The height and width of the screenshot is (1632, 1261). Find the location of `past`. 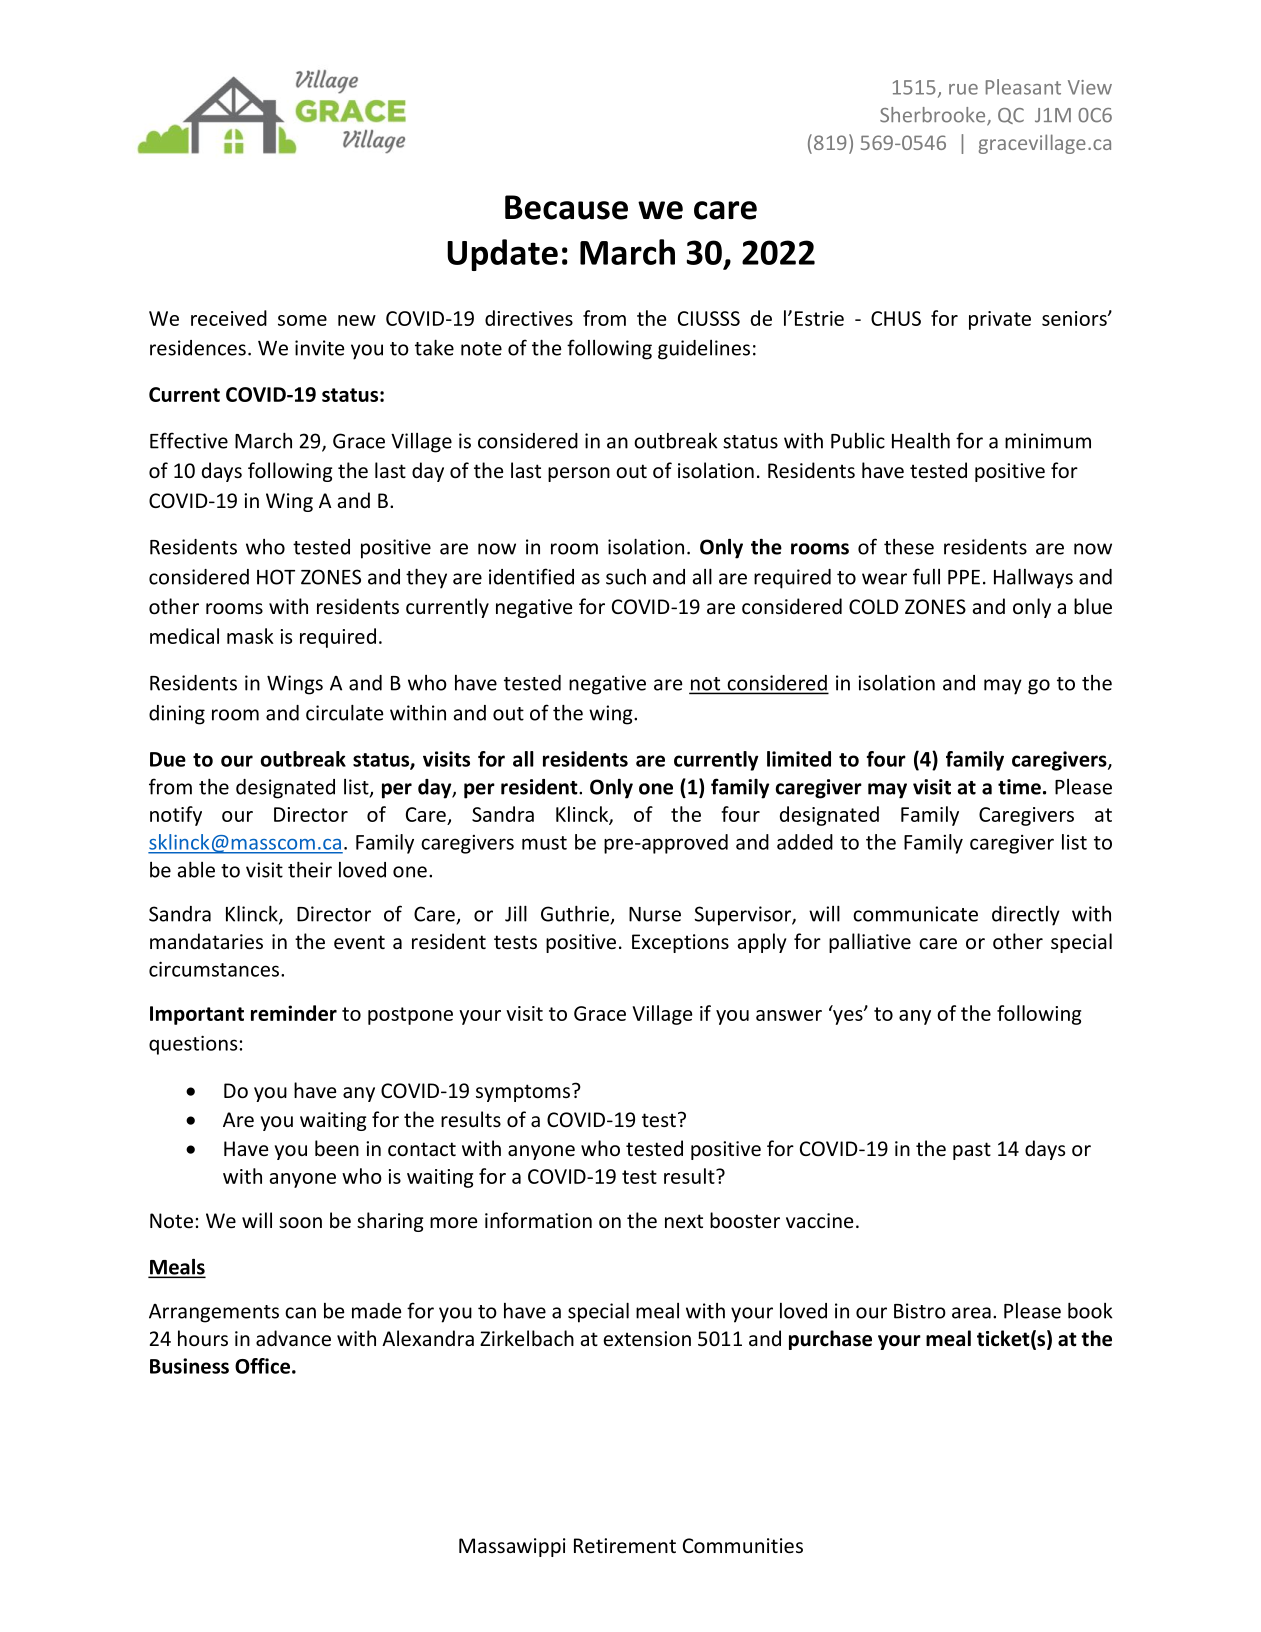

past is located at coordinates (972, 1151).
